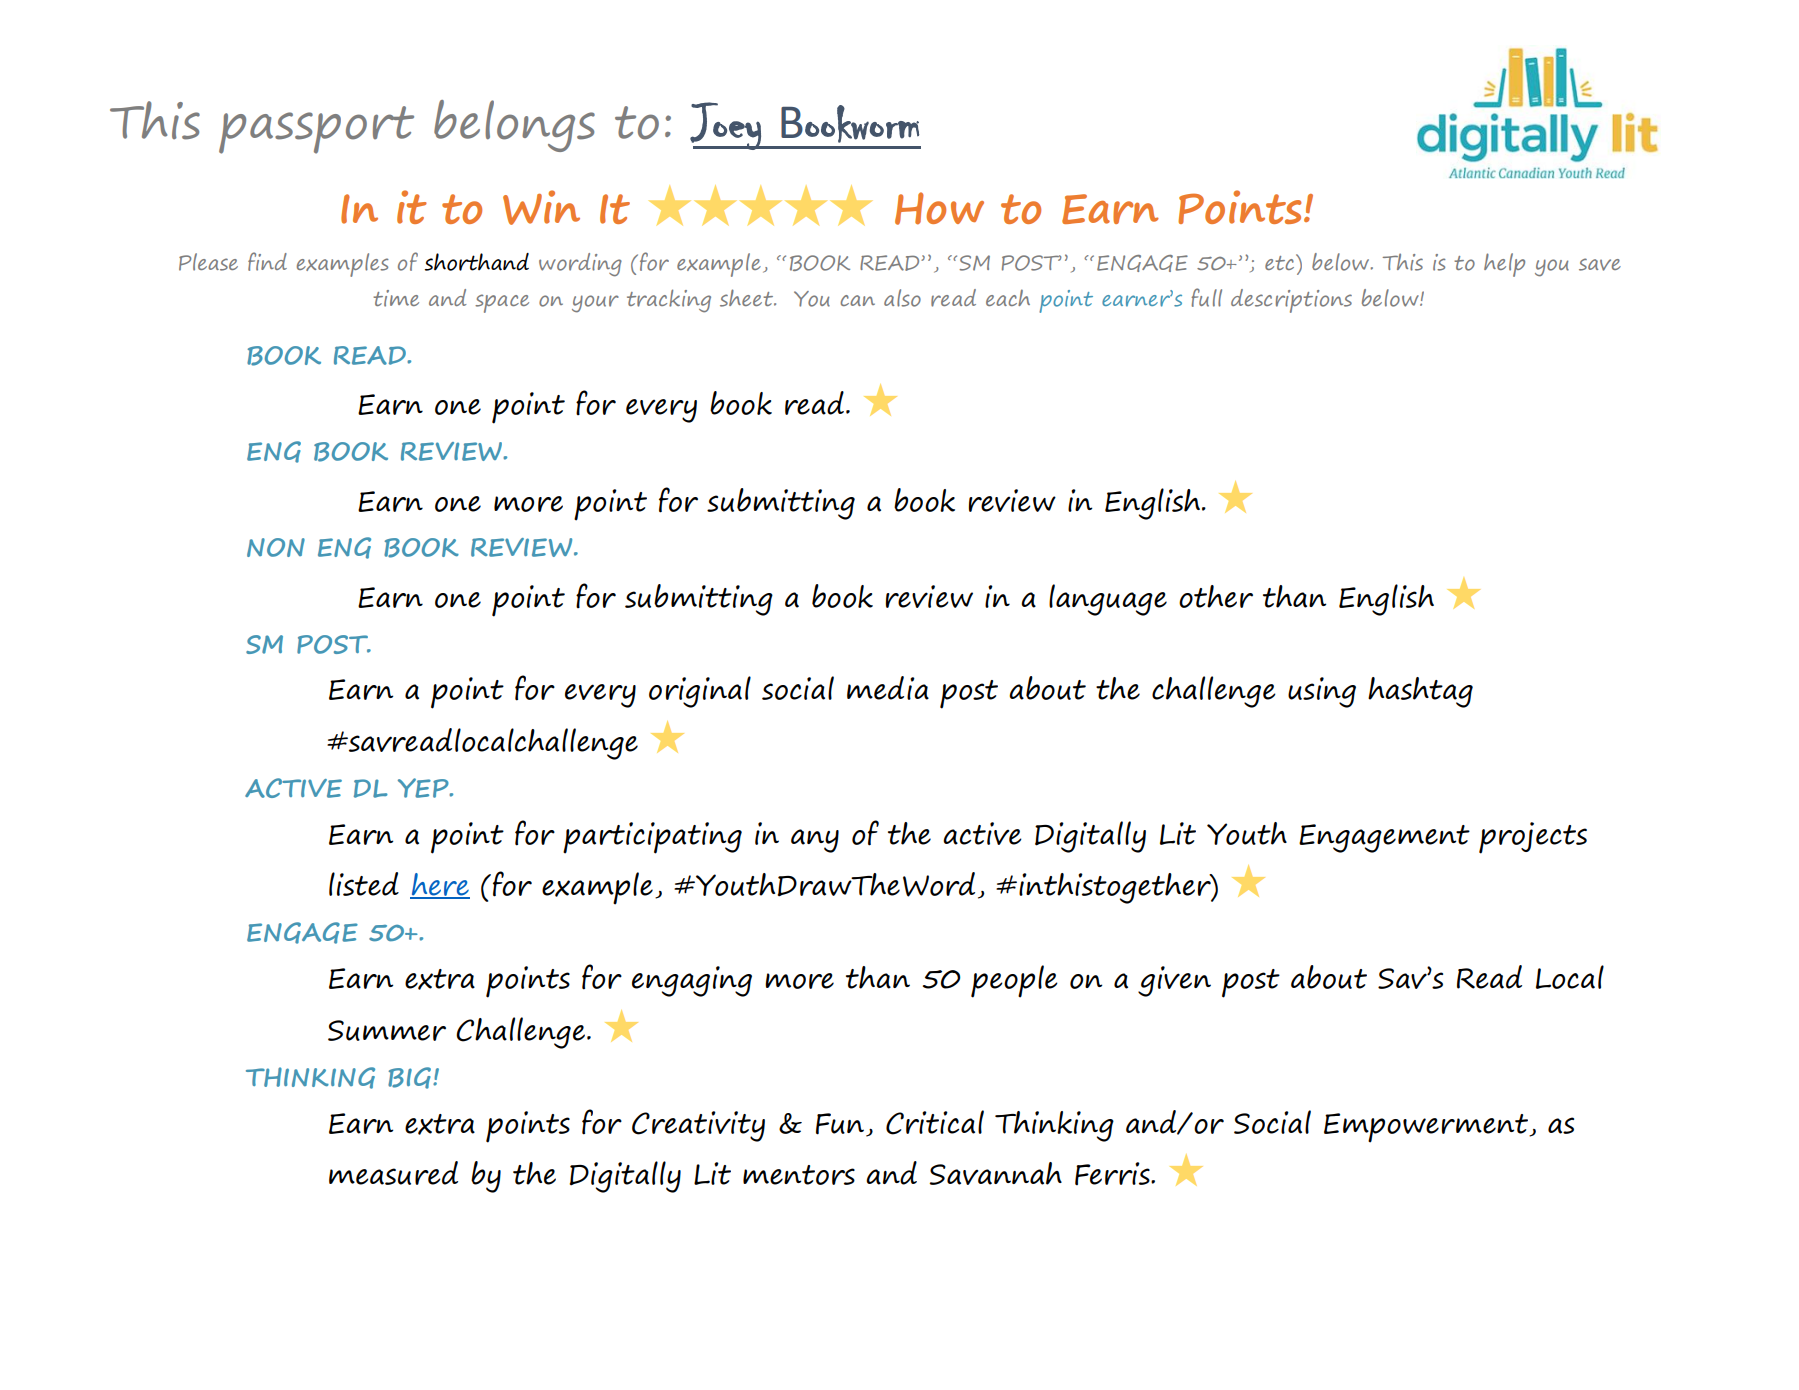 Image resolution: width=1799 pixels, height=1390 pixels. Describe the element at coordinates (652, 838) in the page. I see `participating` at that location.
